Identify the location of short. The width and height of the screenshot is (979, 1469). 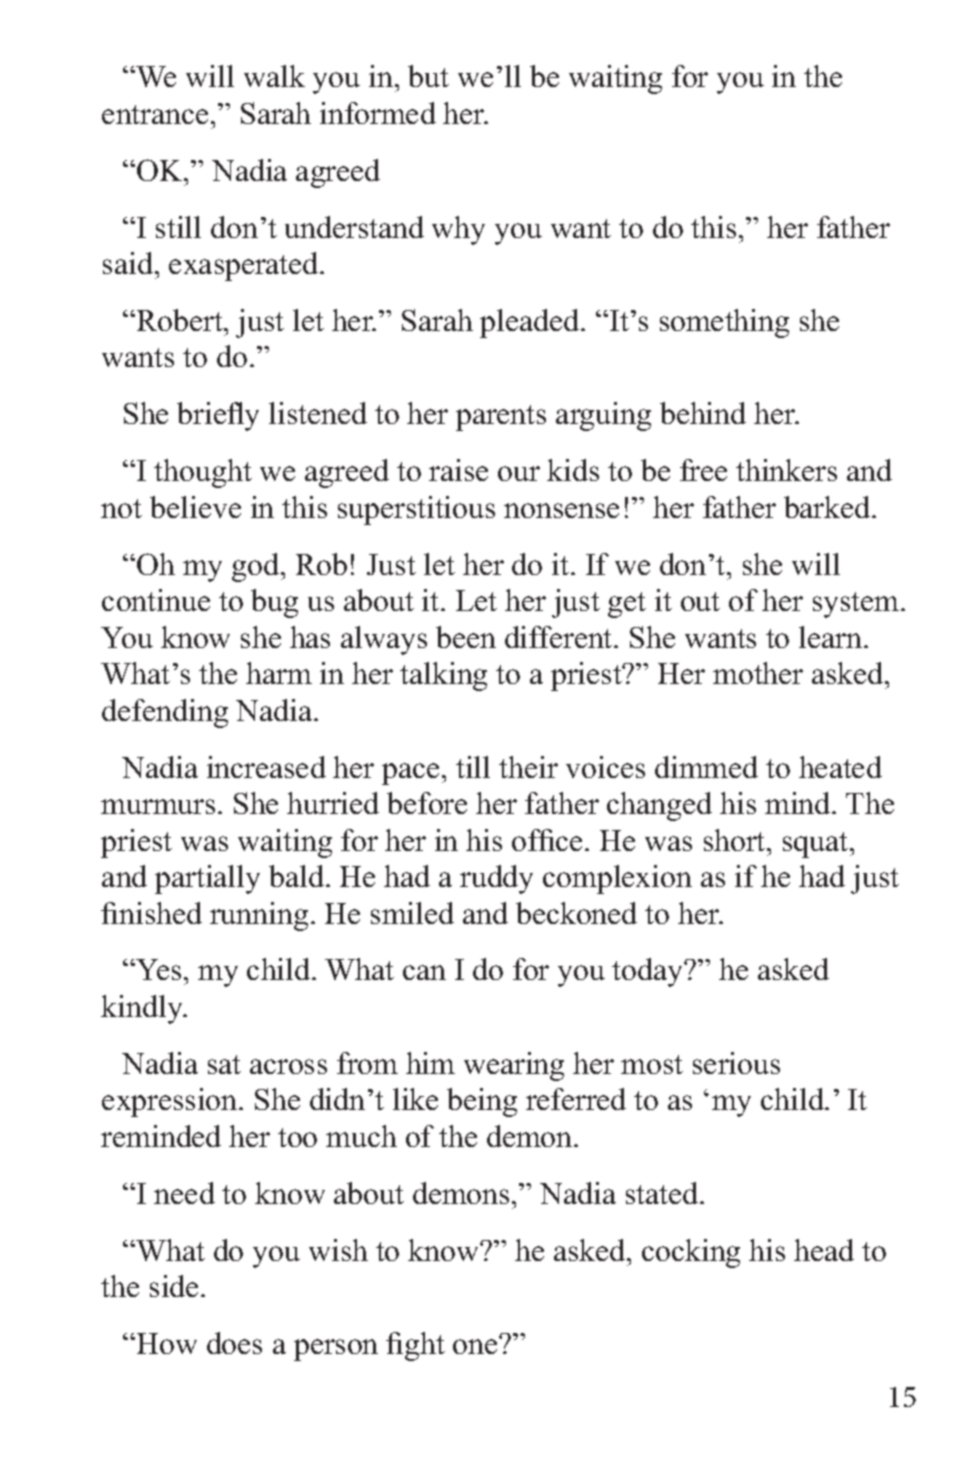
(736, 840).
